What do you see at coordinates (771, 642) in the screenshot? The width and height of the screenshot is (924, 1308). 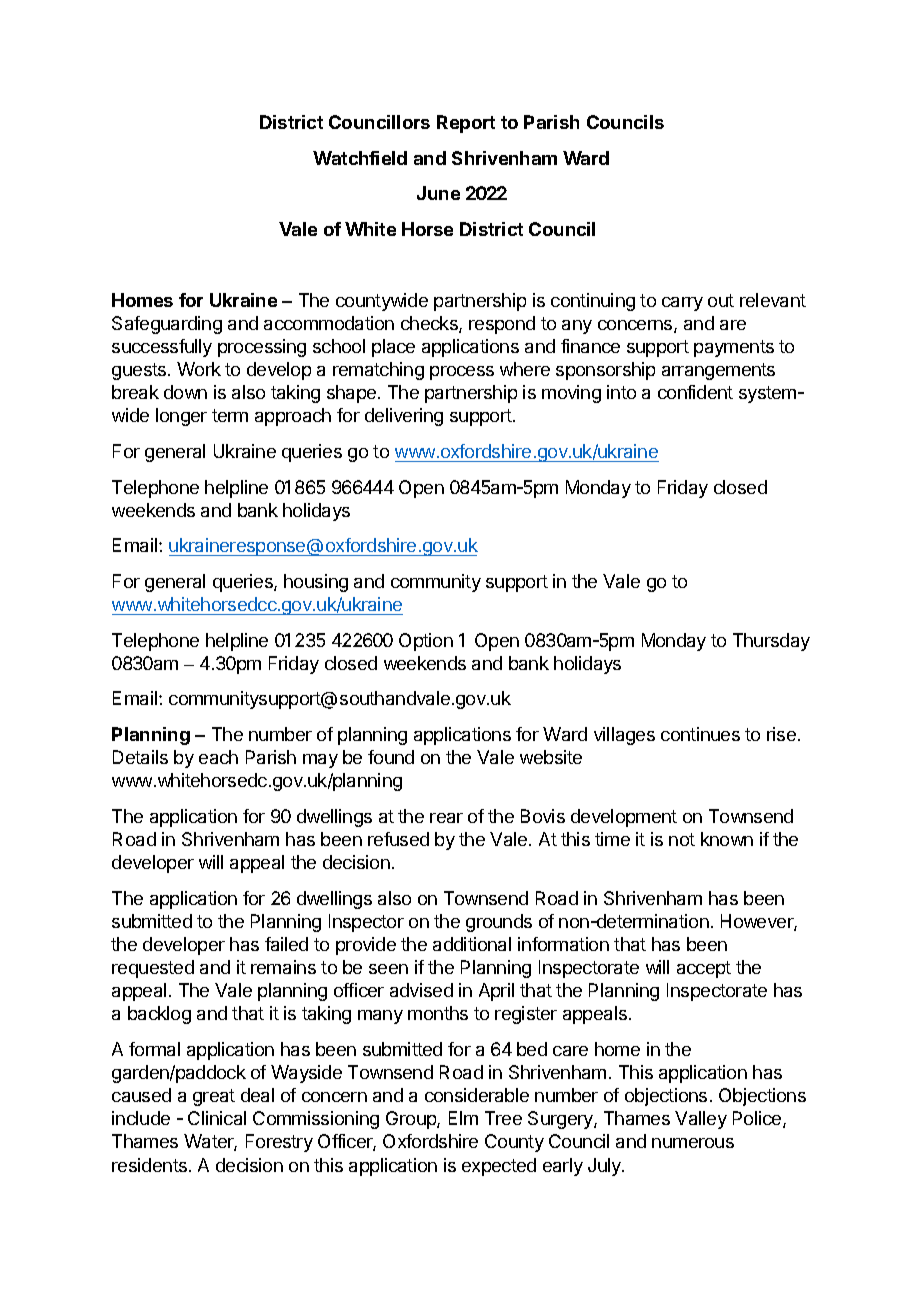 I see `Thursday` at bounding box center [771, 642].
